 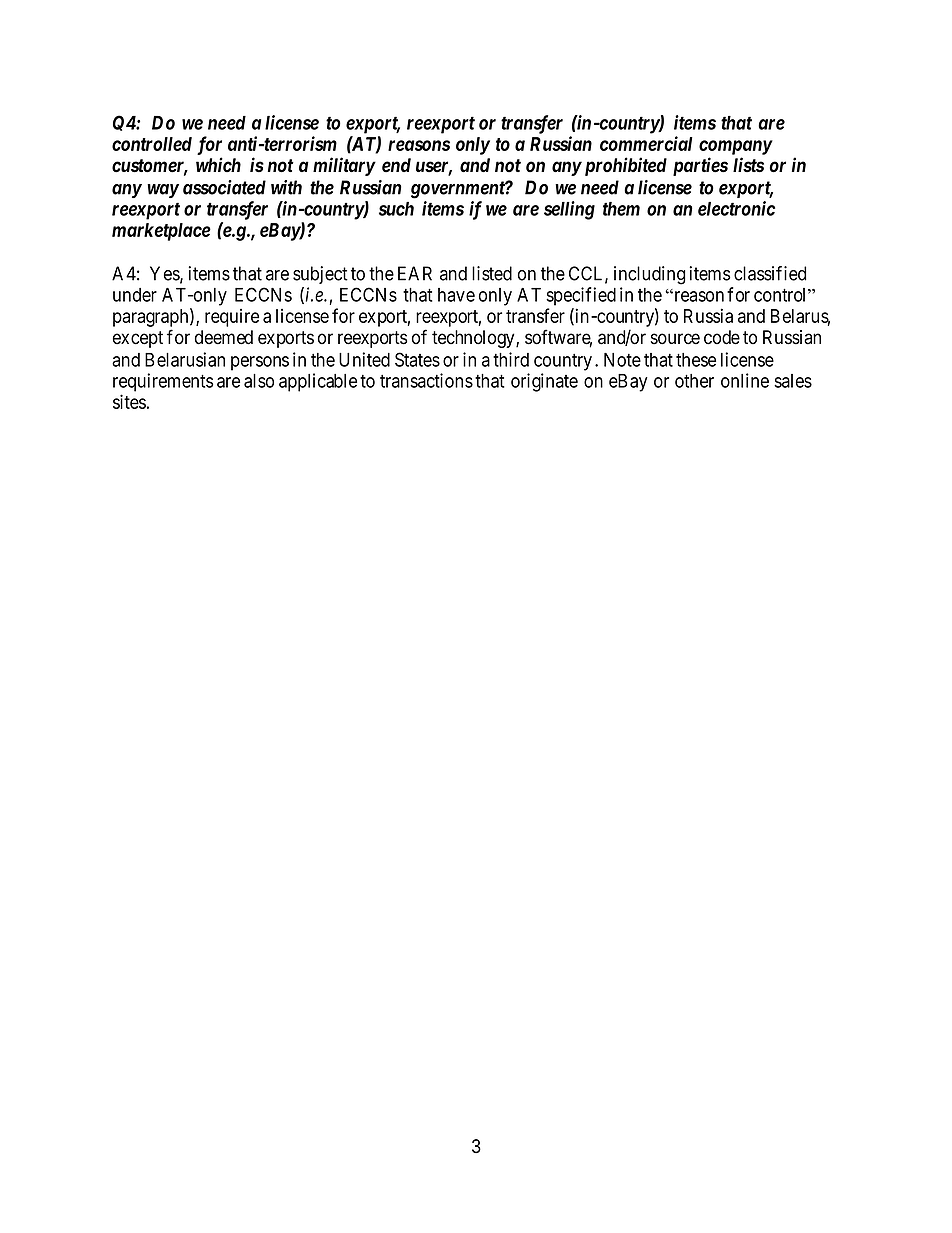 What do you see at coordinates (736, 208) in the document?
I see `electronic` at bounding box center [736, 208].
